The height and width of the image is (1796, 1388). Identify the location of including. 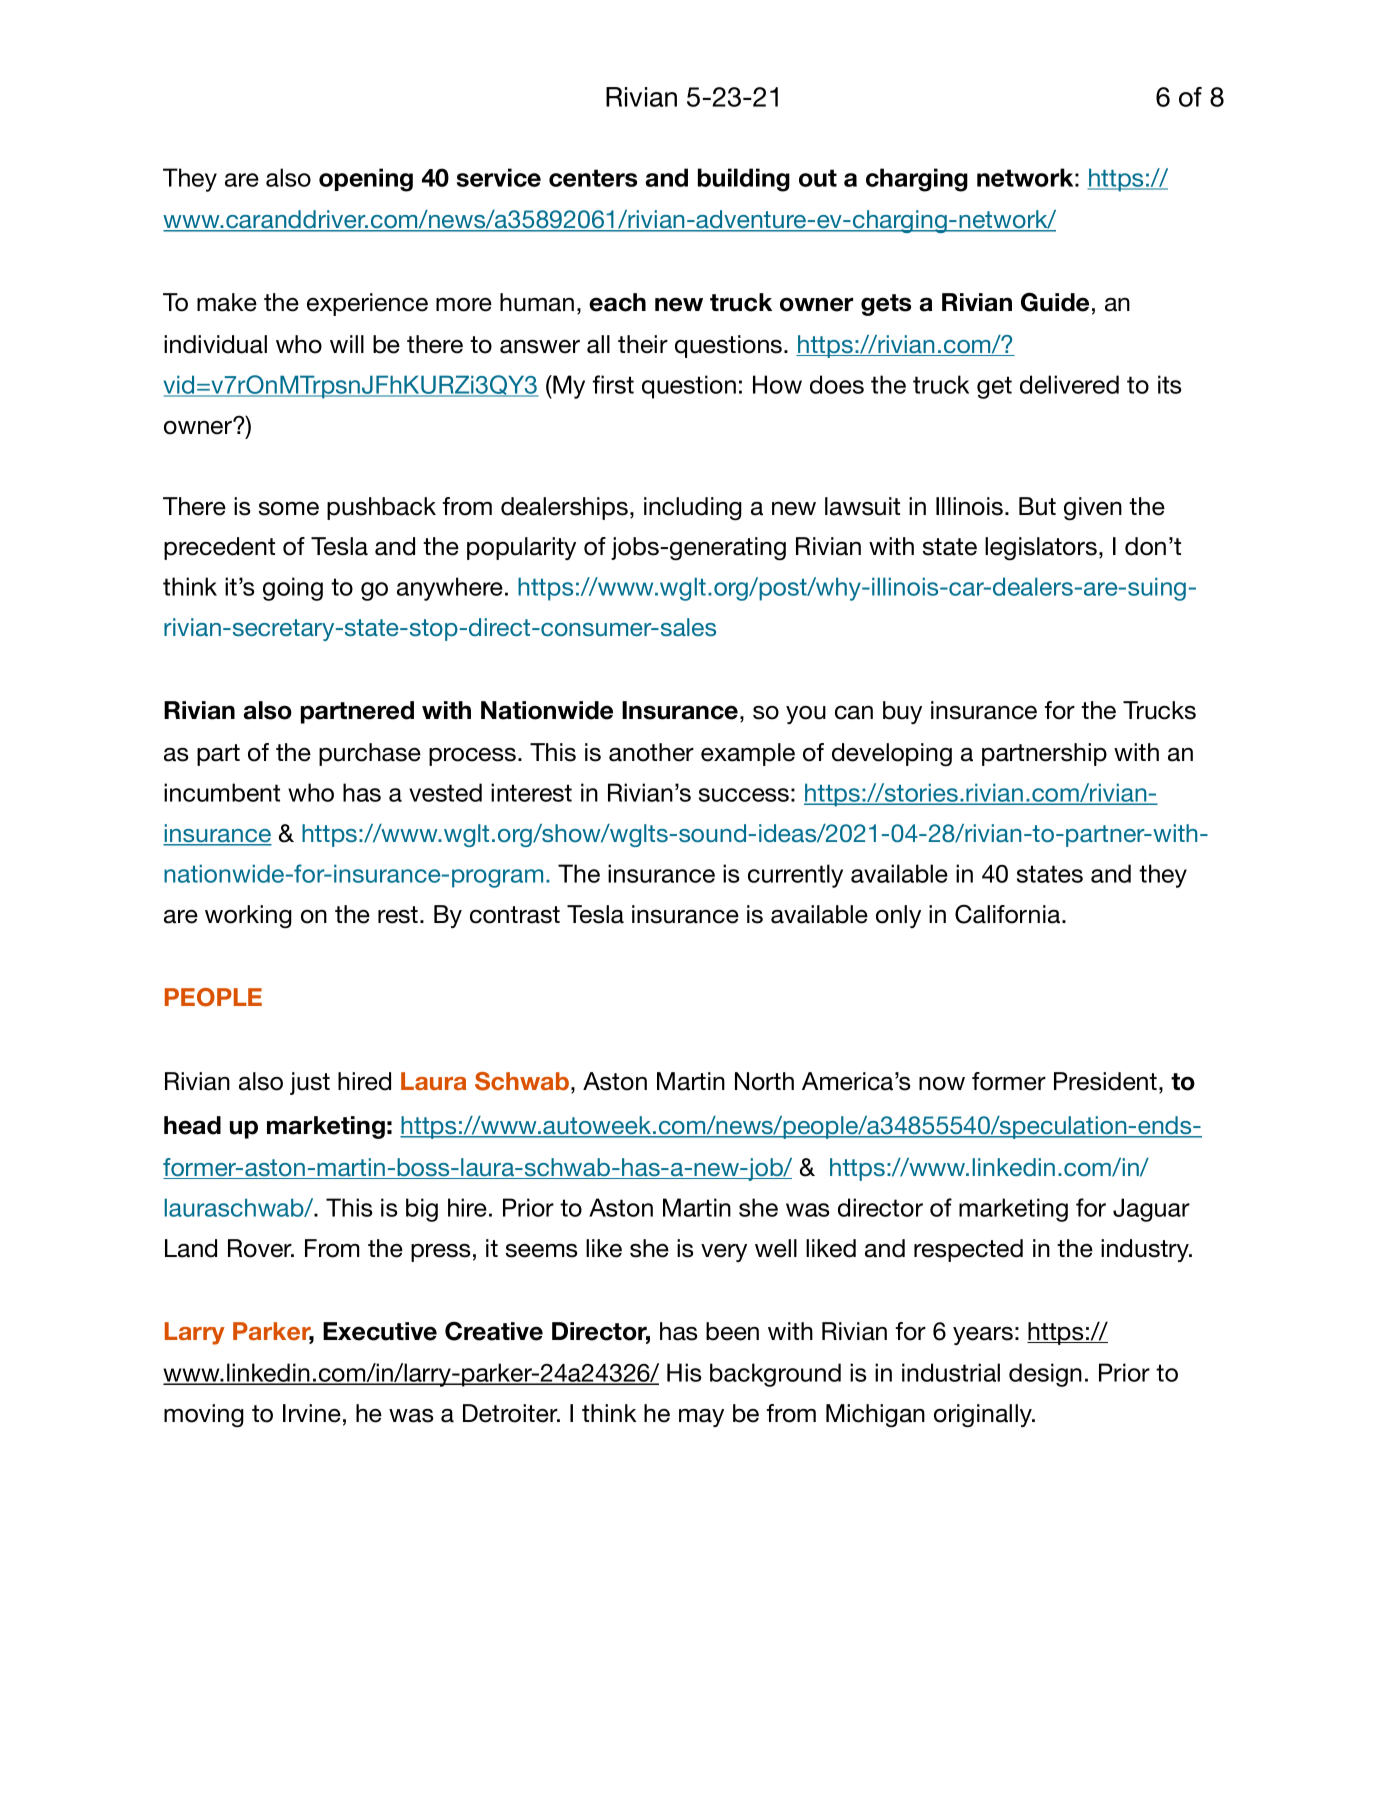
(693, 509).
